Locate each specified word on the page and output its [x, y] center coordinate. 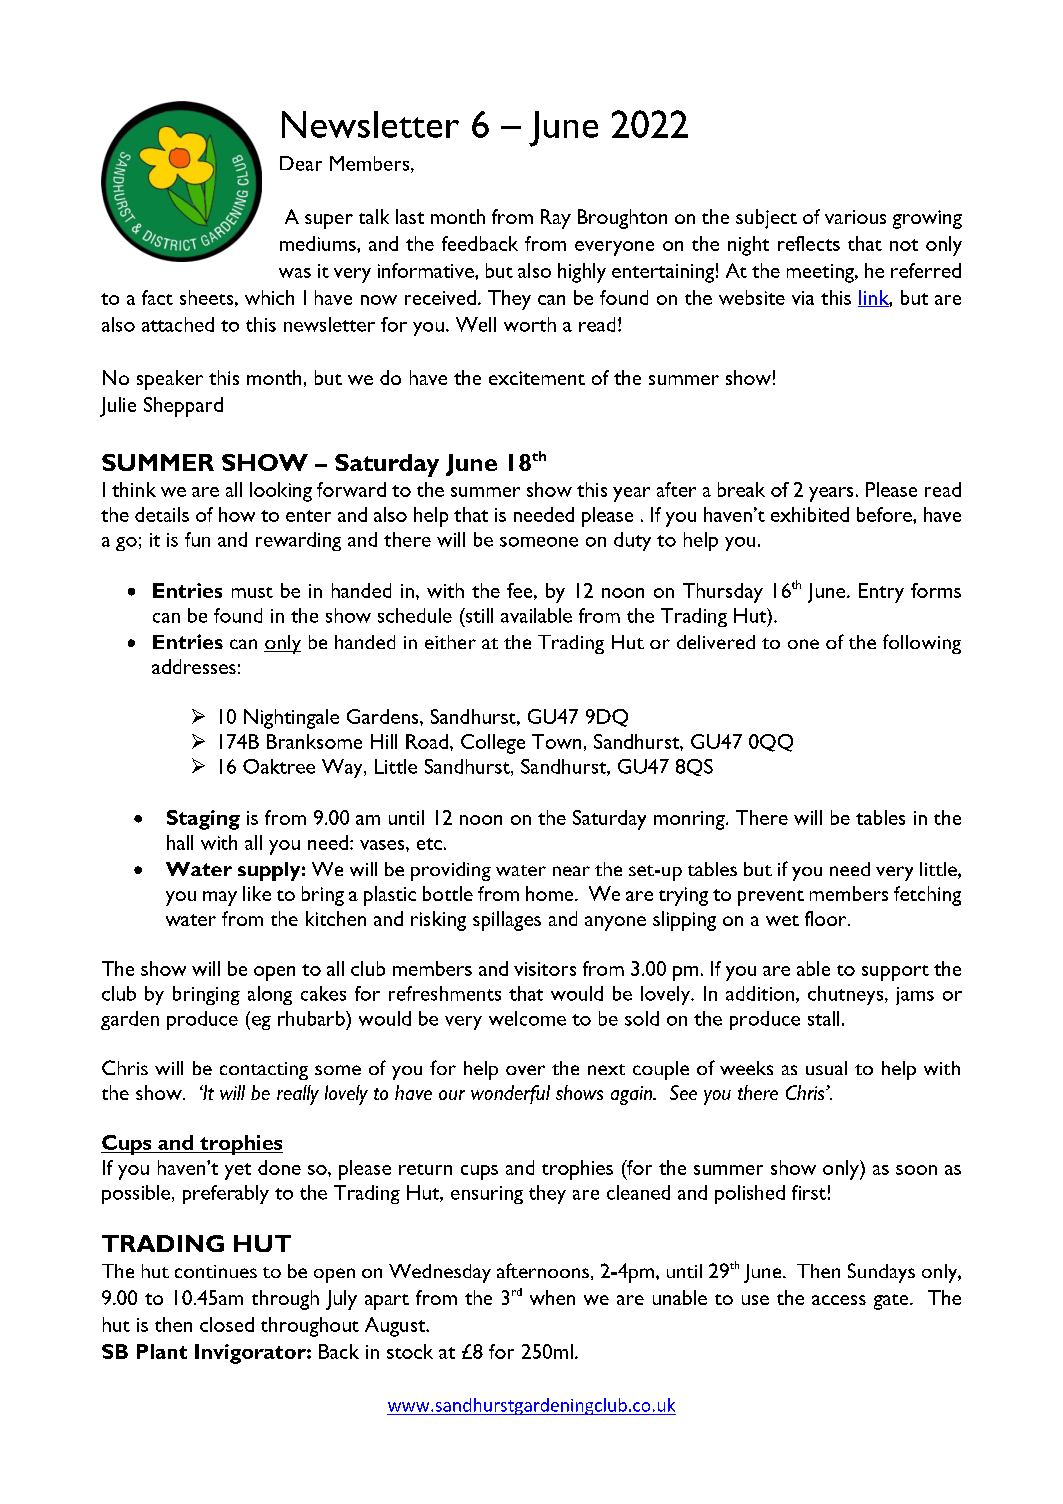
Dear [301, 163]
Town [556, 741]
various [855, 217]
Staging [203, 820]
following [922, 644]
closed [227, 1324]
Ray [556, 219]
